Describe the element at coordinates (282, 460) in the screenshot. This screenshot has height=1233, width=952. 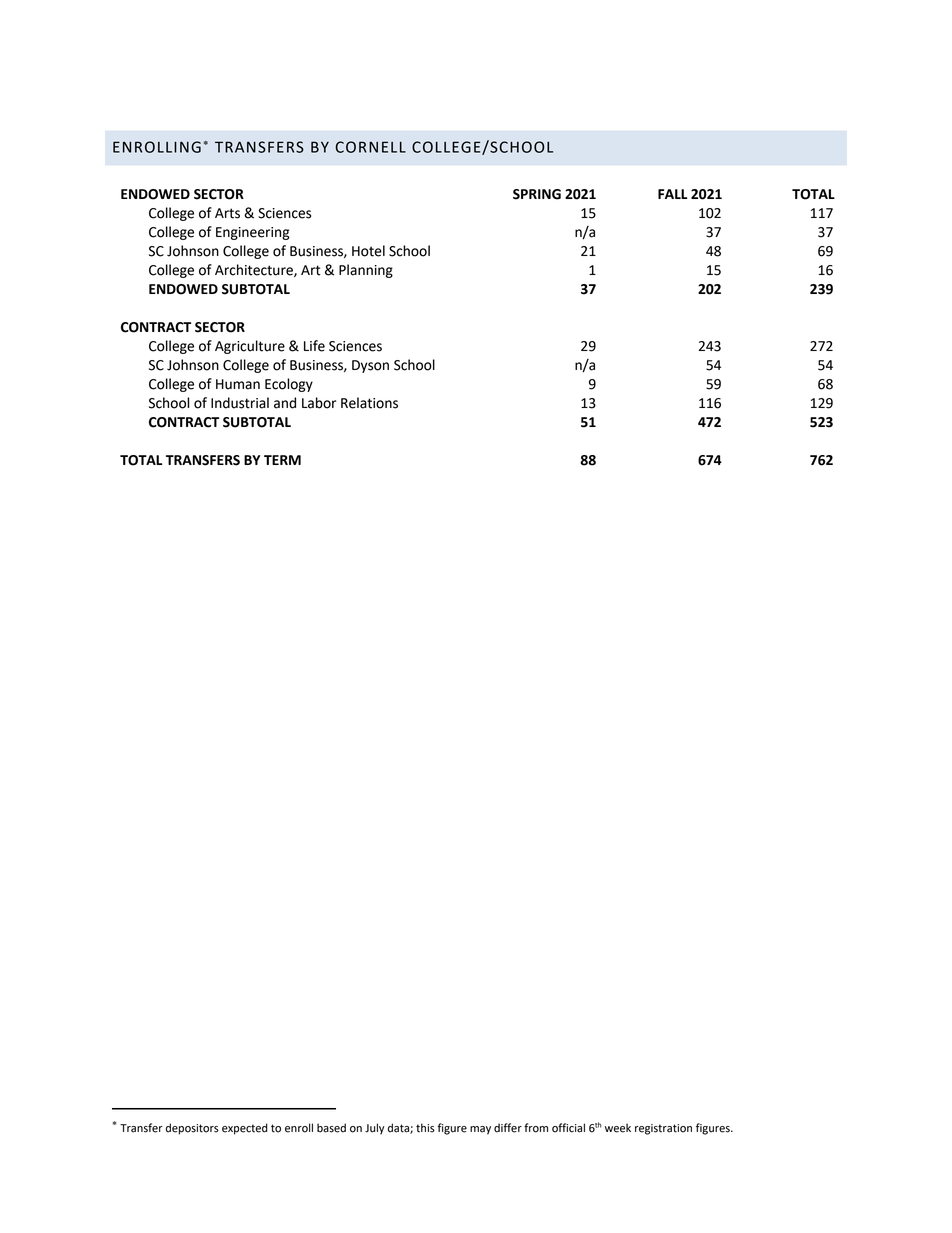
I see `TERM` at that location.
